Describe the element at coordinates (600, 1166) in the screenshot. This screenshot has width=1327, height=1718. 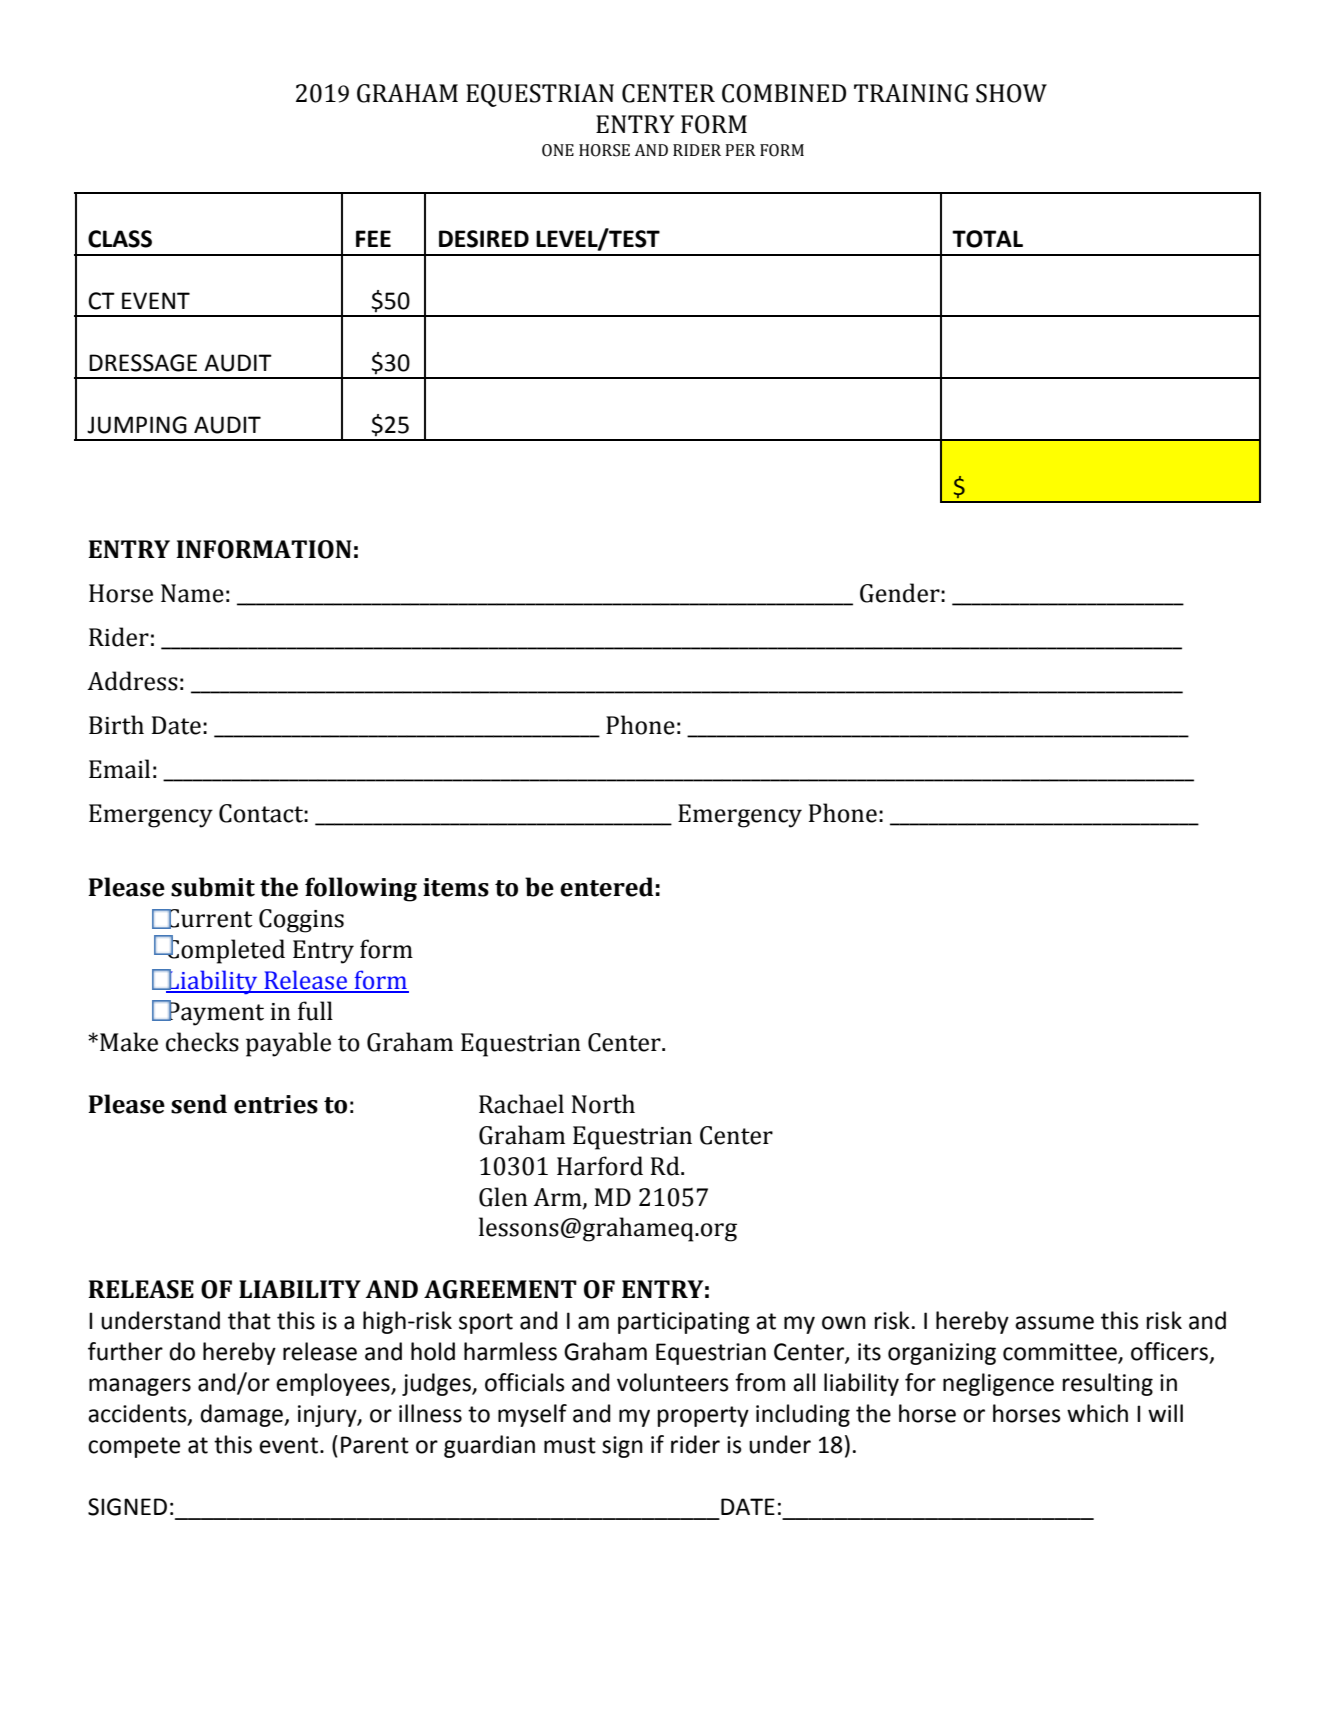
I see `Harford` at that location.
